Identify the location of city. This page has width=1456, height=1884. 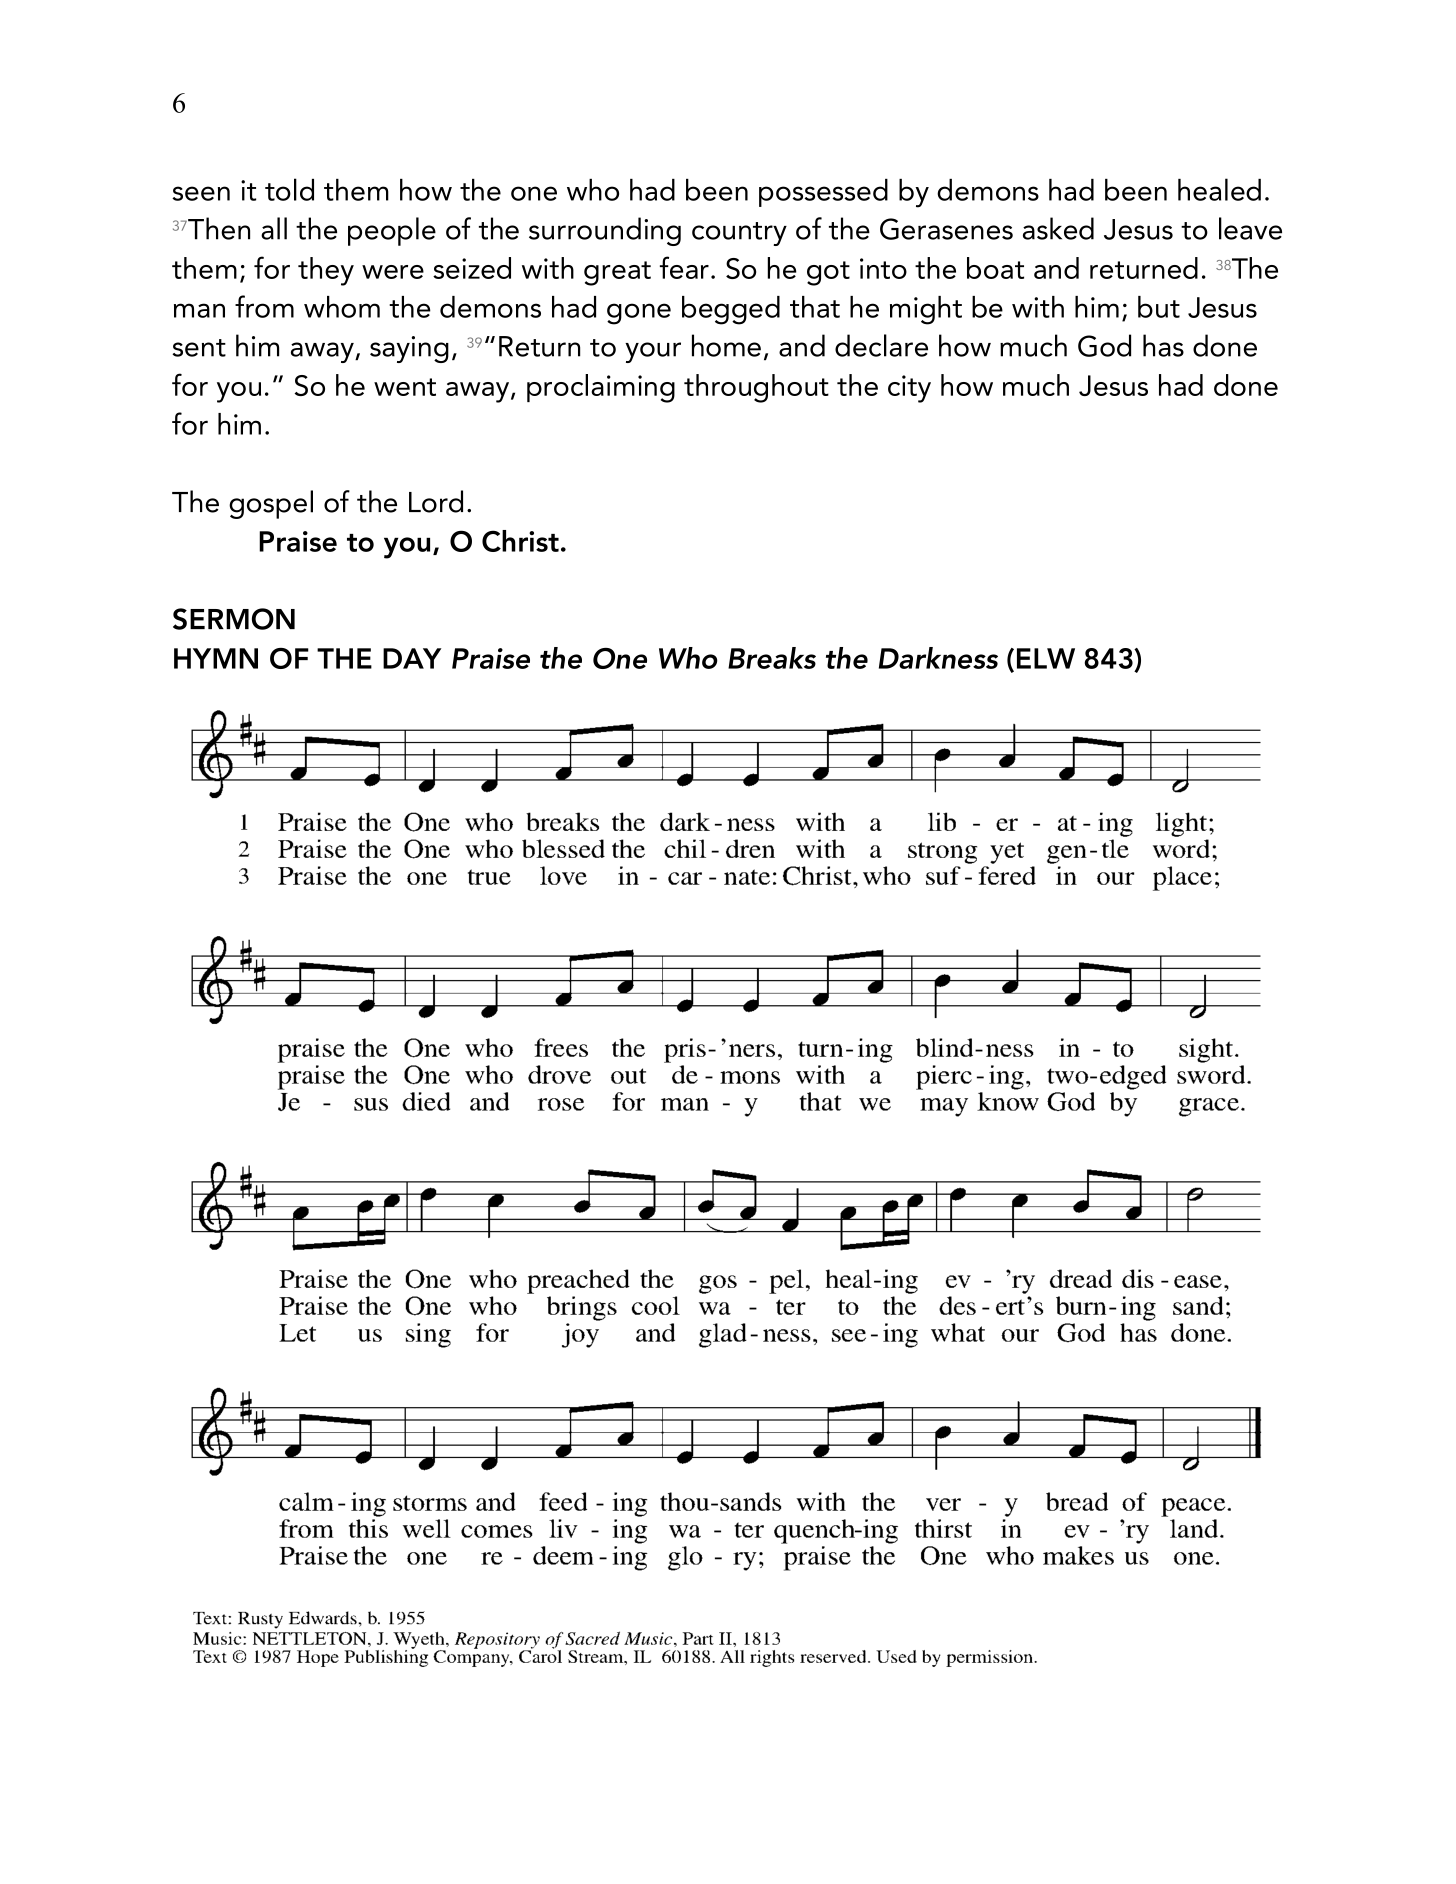
(909, 389).
